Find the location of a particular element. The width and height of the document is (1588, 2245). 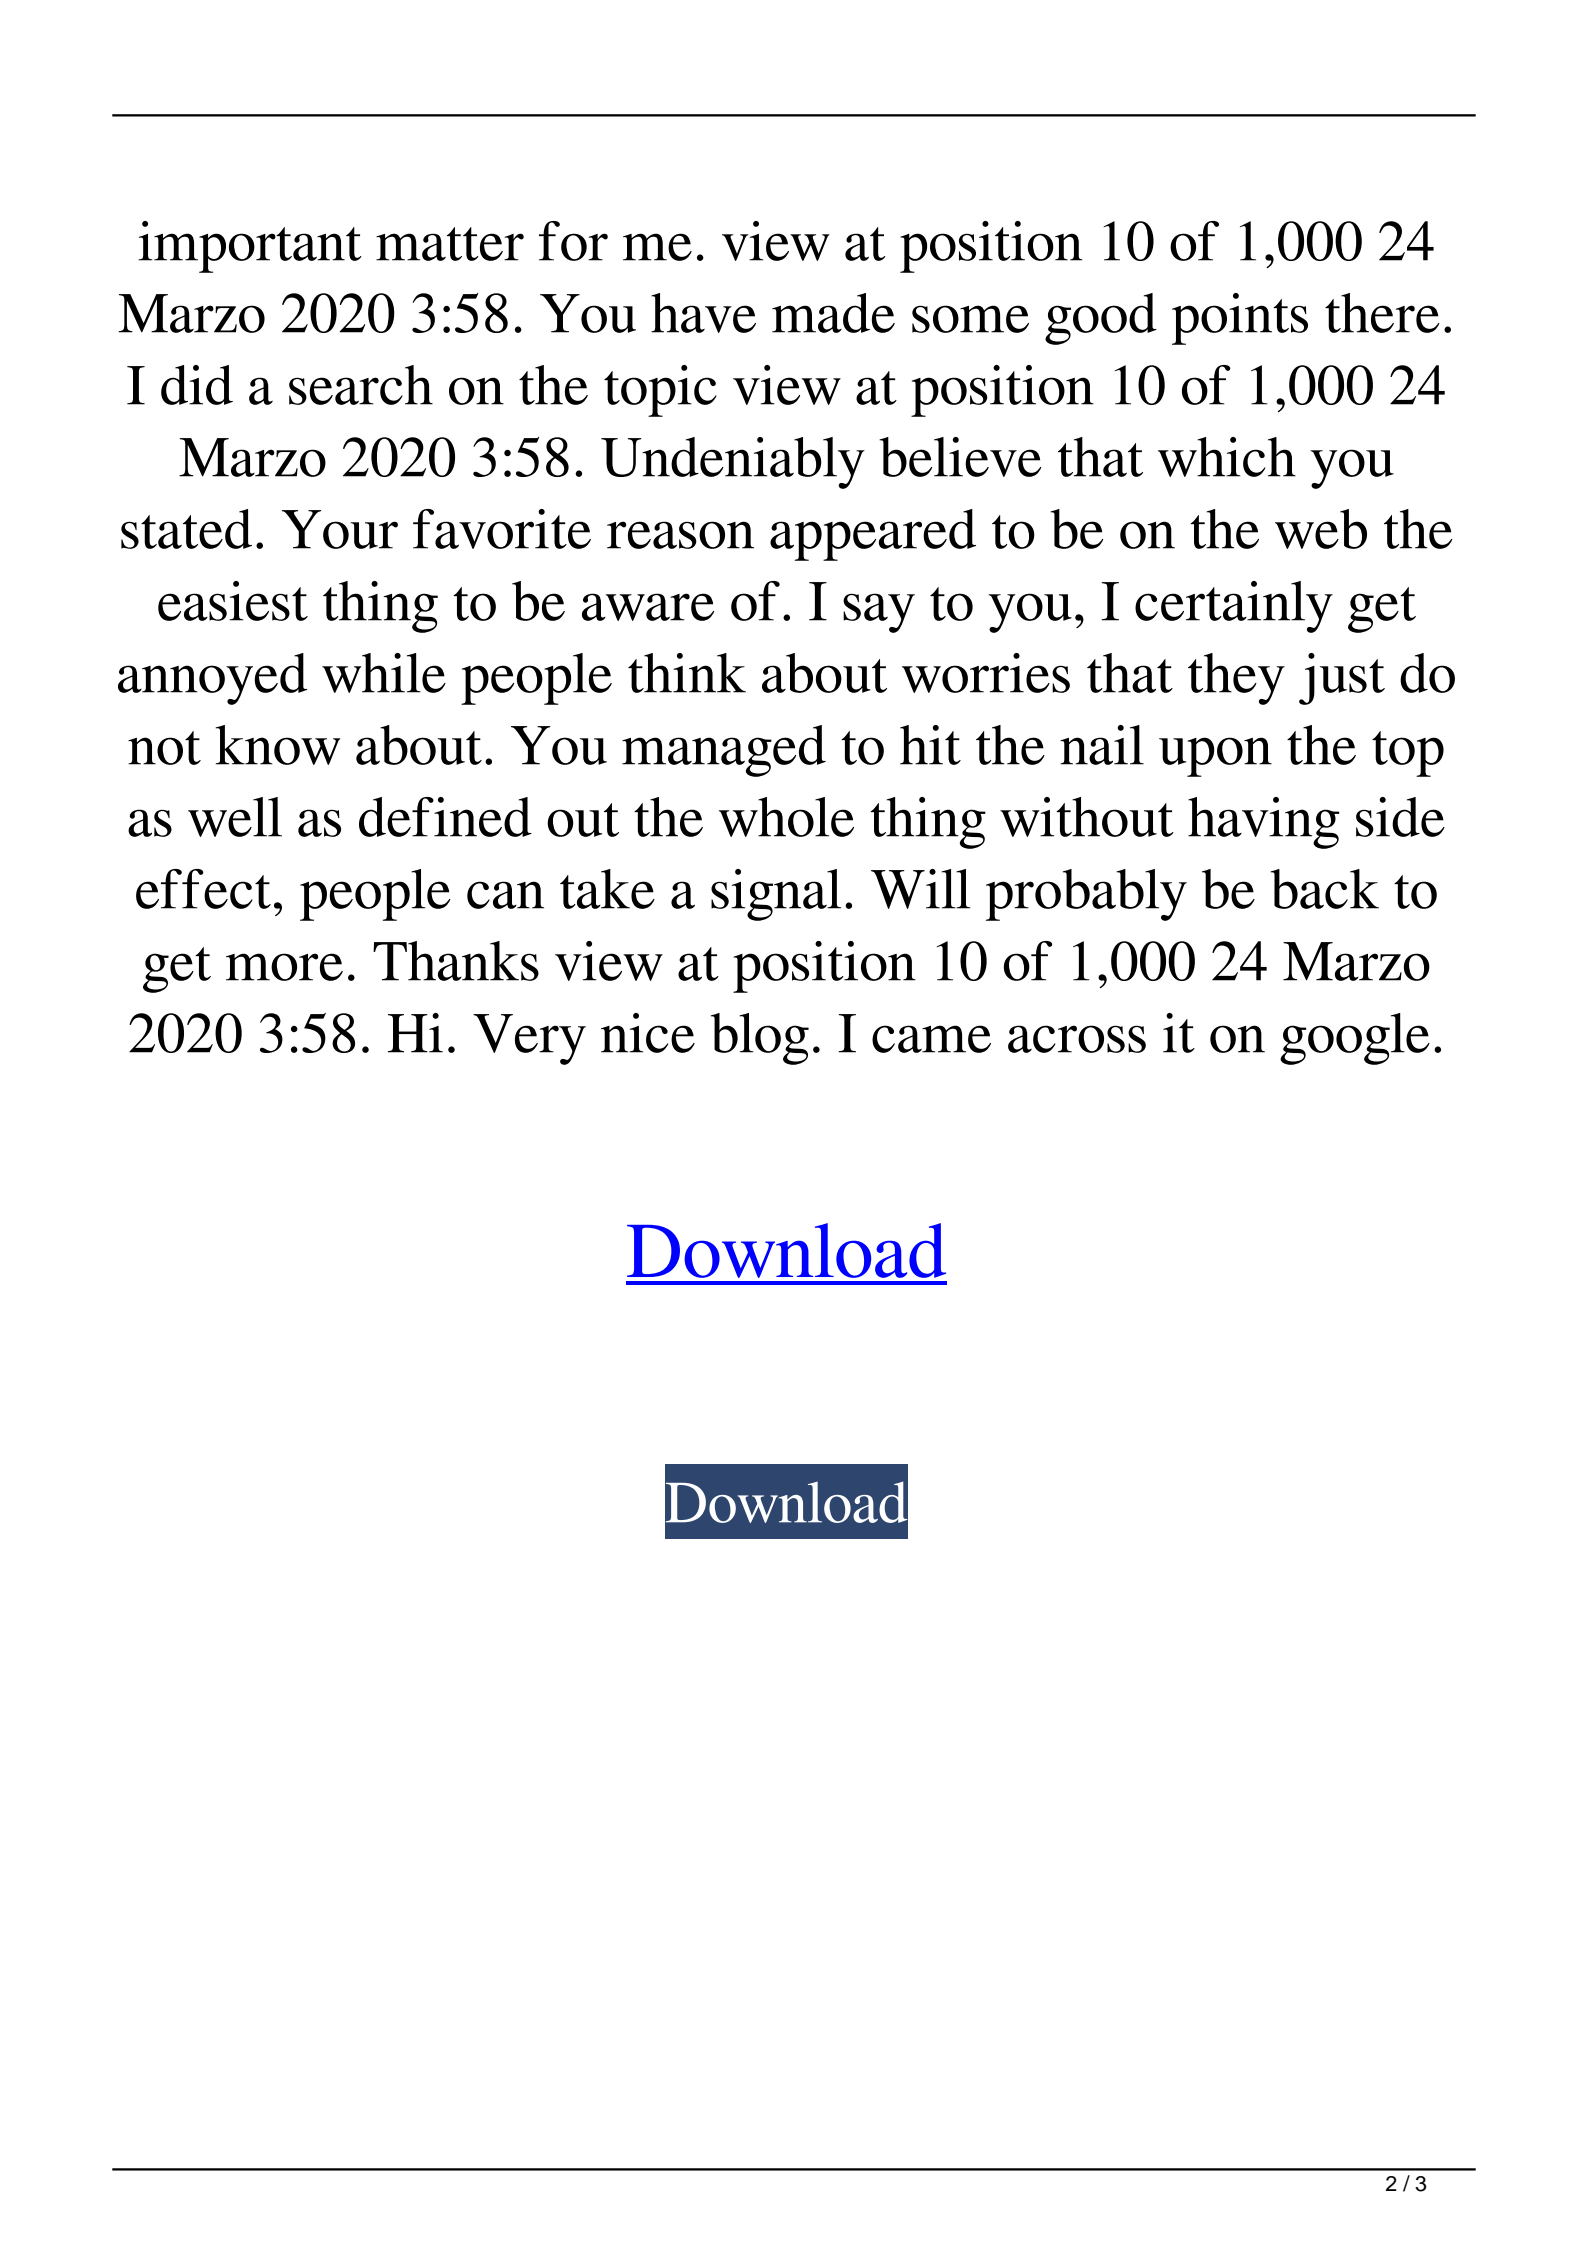

while is located at coordinates (384, 673).
